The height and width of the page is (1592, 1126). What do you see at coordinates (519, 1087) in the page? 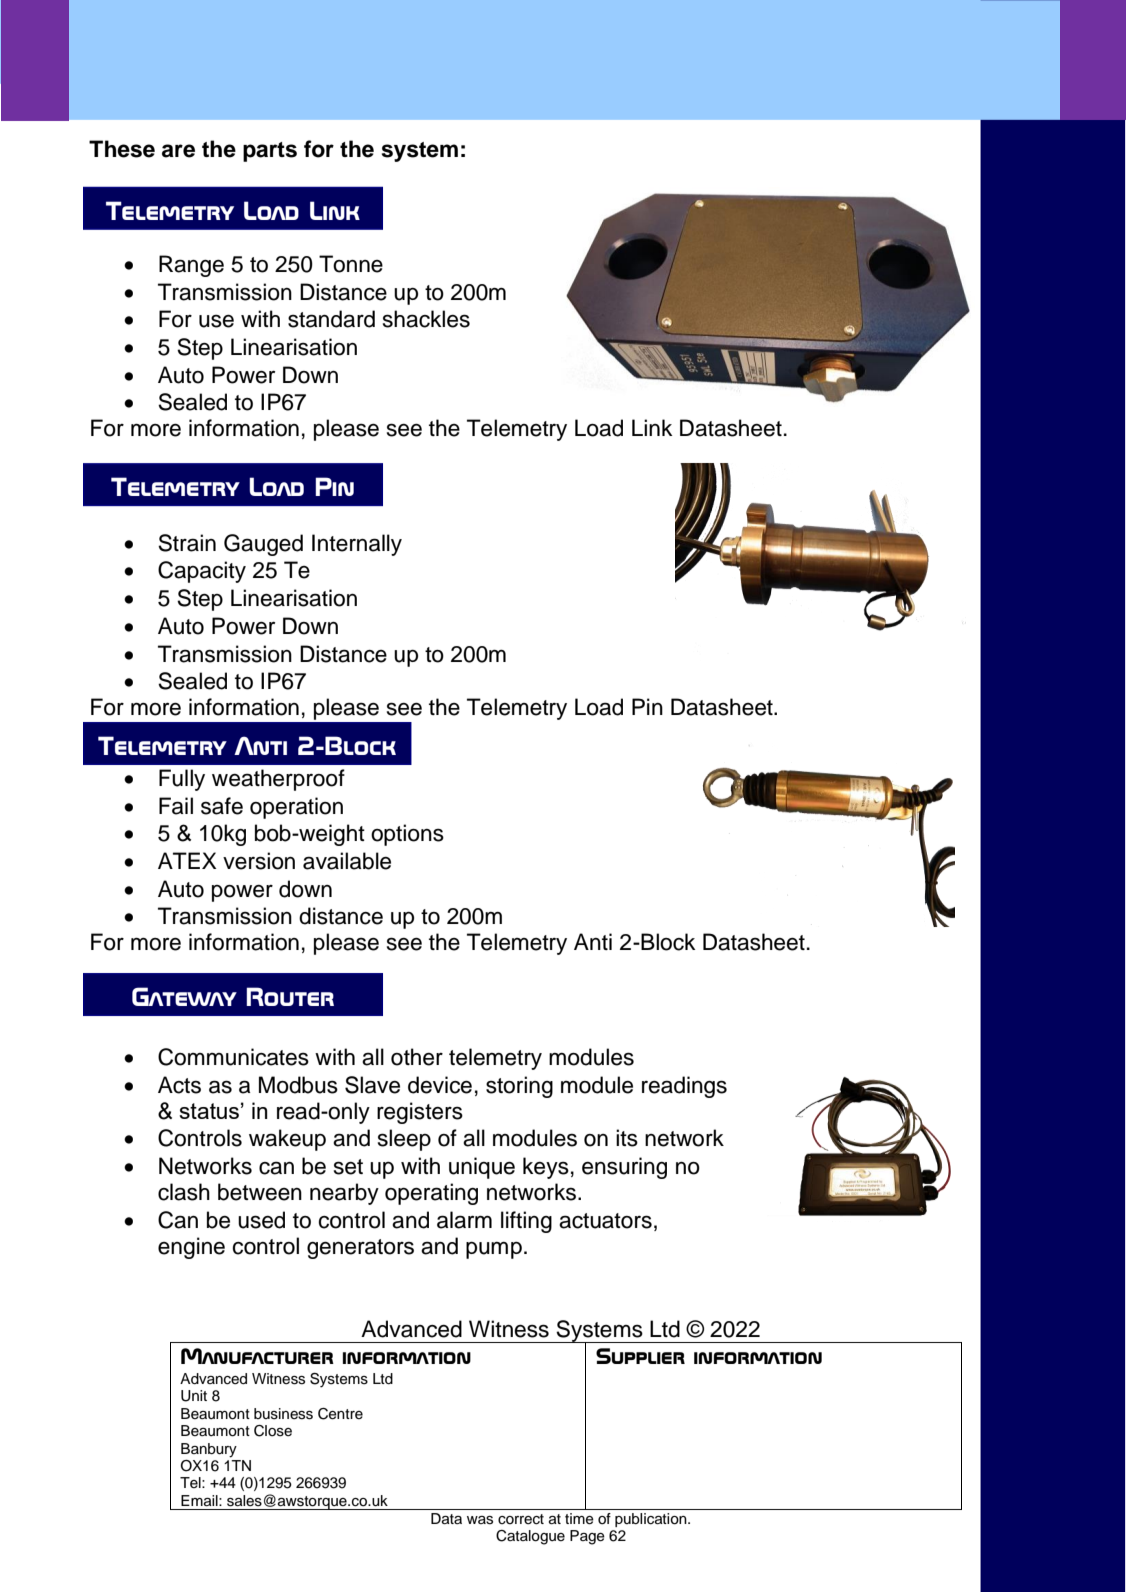
I see `storing` at bounding box center [519, 1087].
